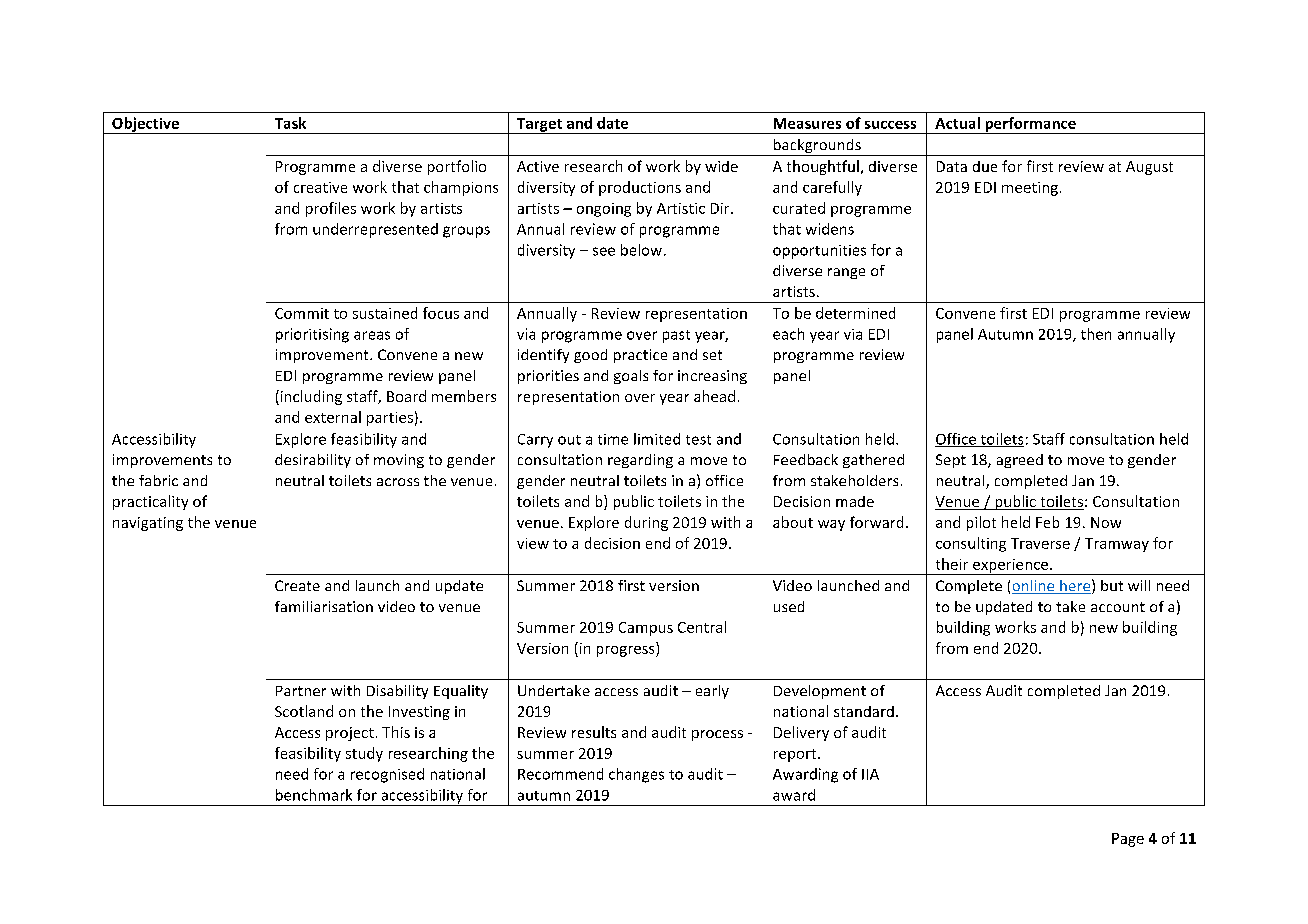  I want to click on agreed, so click(1020, 461).
